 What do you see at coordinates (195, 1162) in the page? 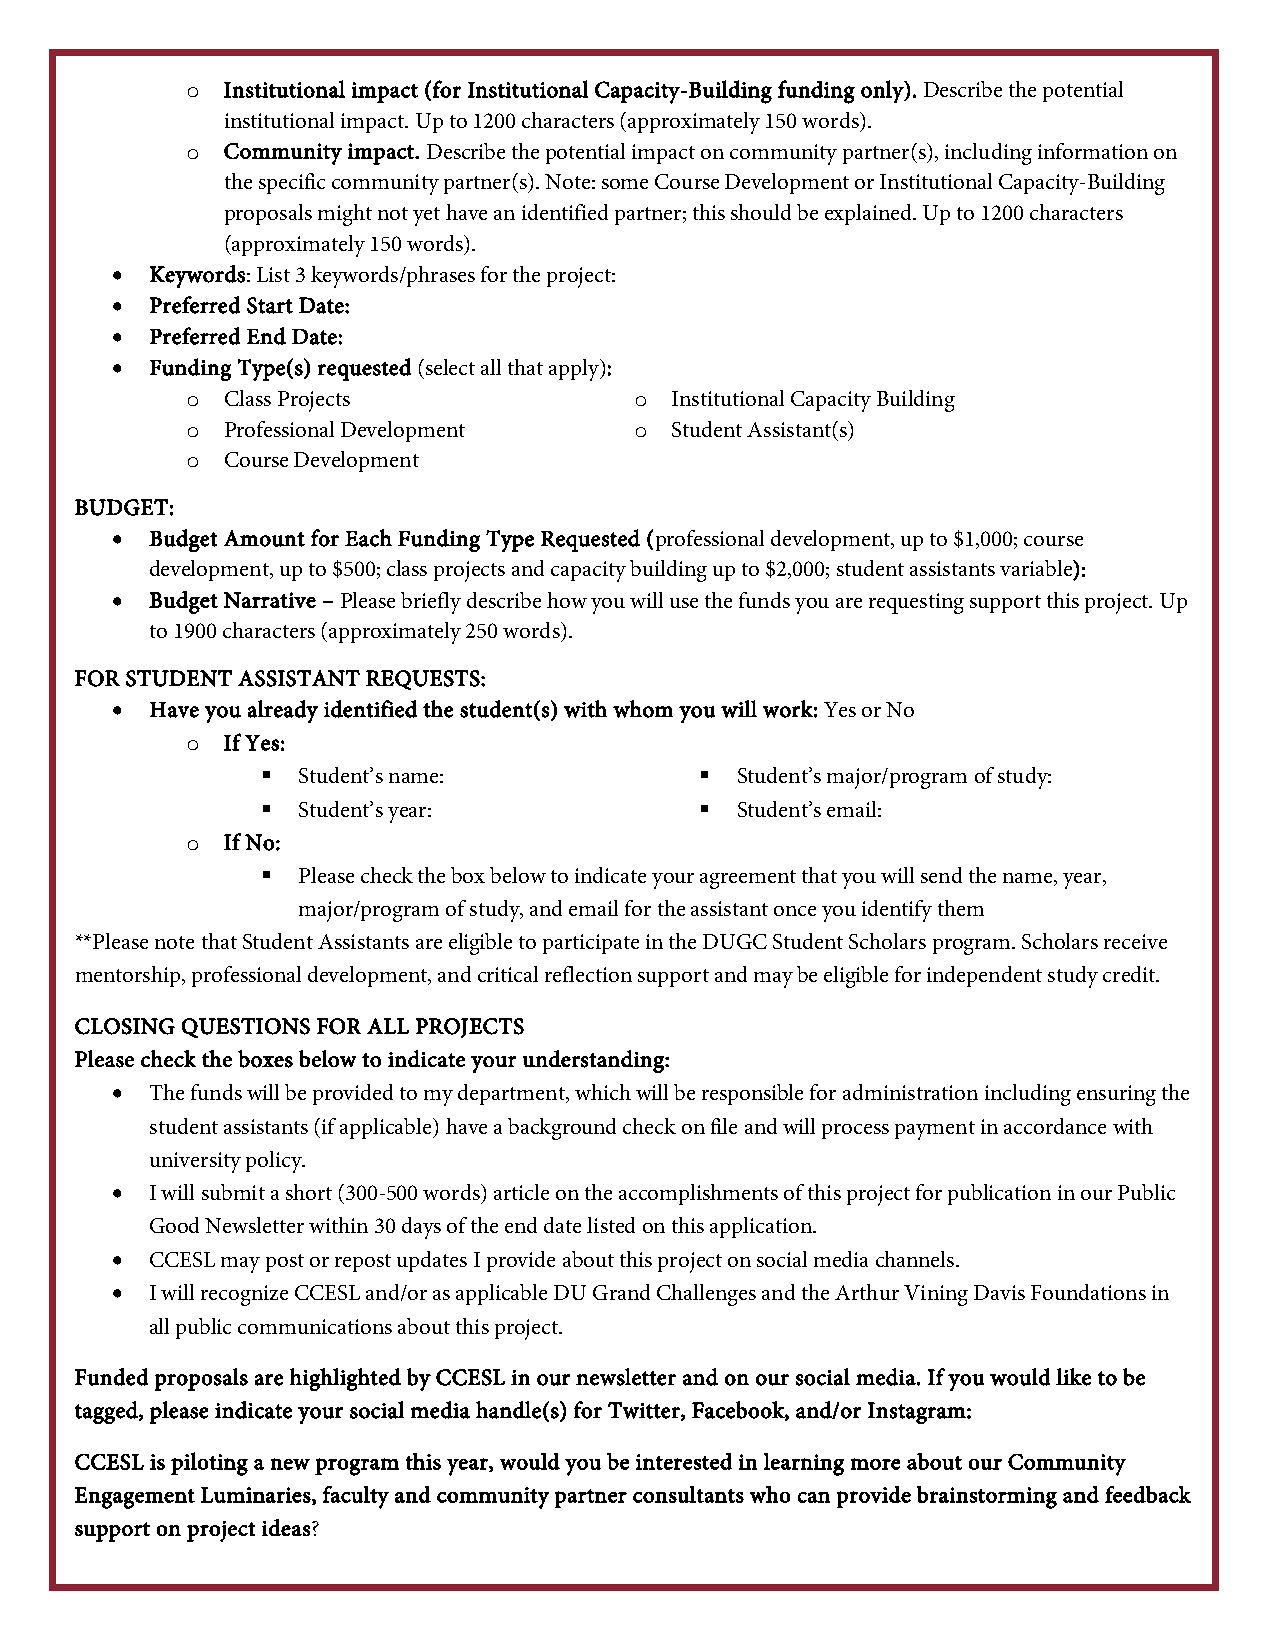
I see `university` at bounding box center [195, 1162].
